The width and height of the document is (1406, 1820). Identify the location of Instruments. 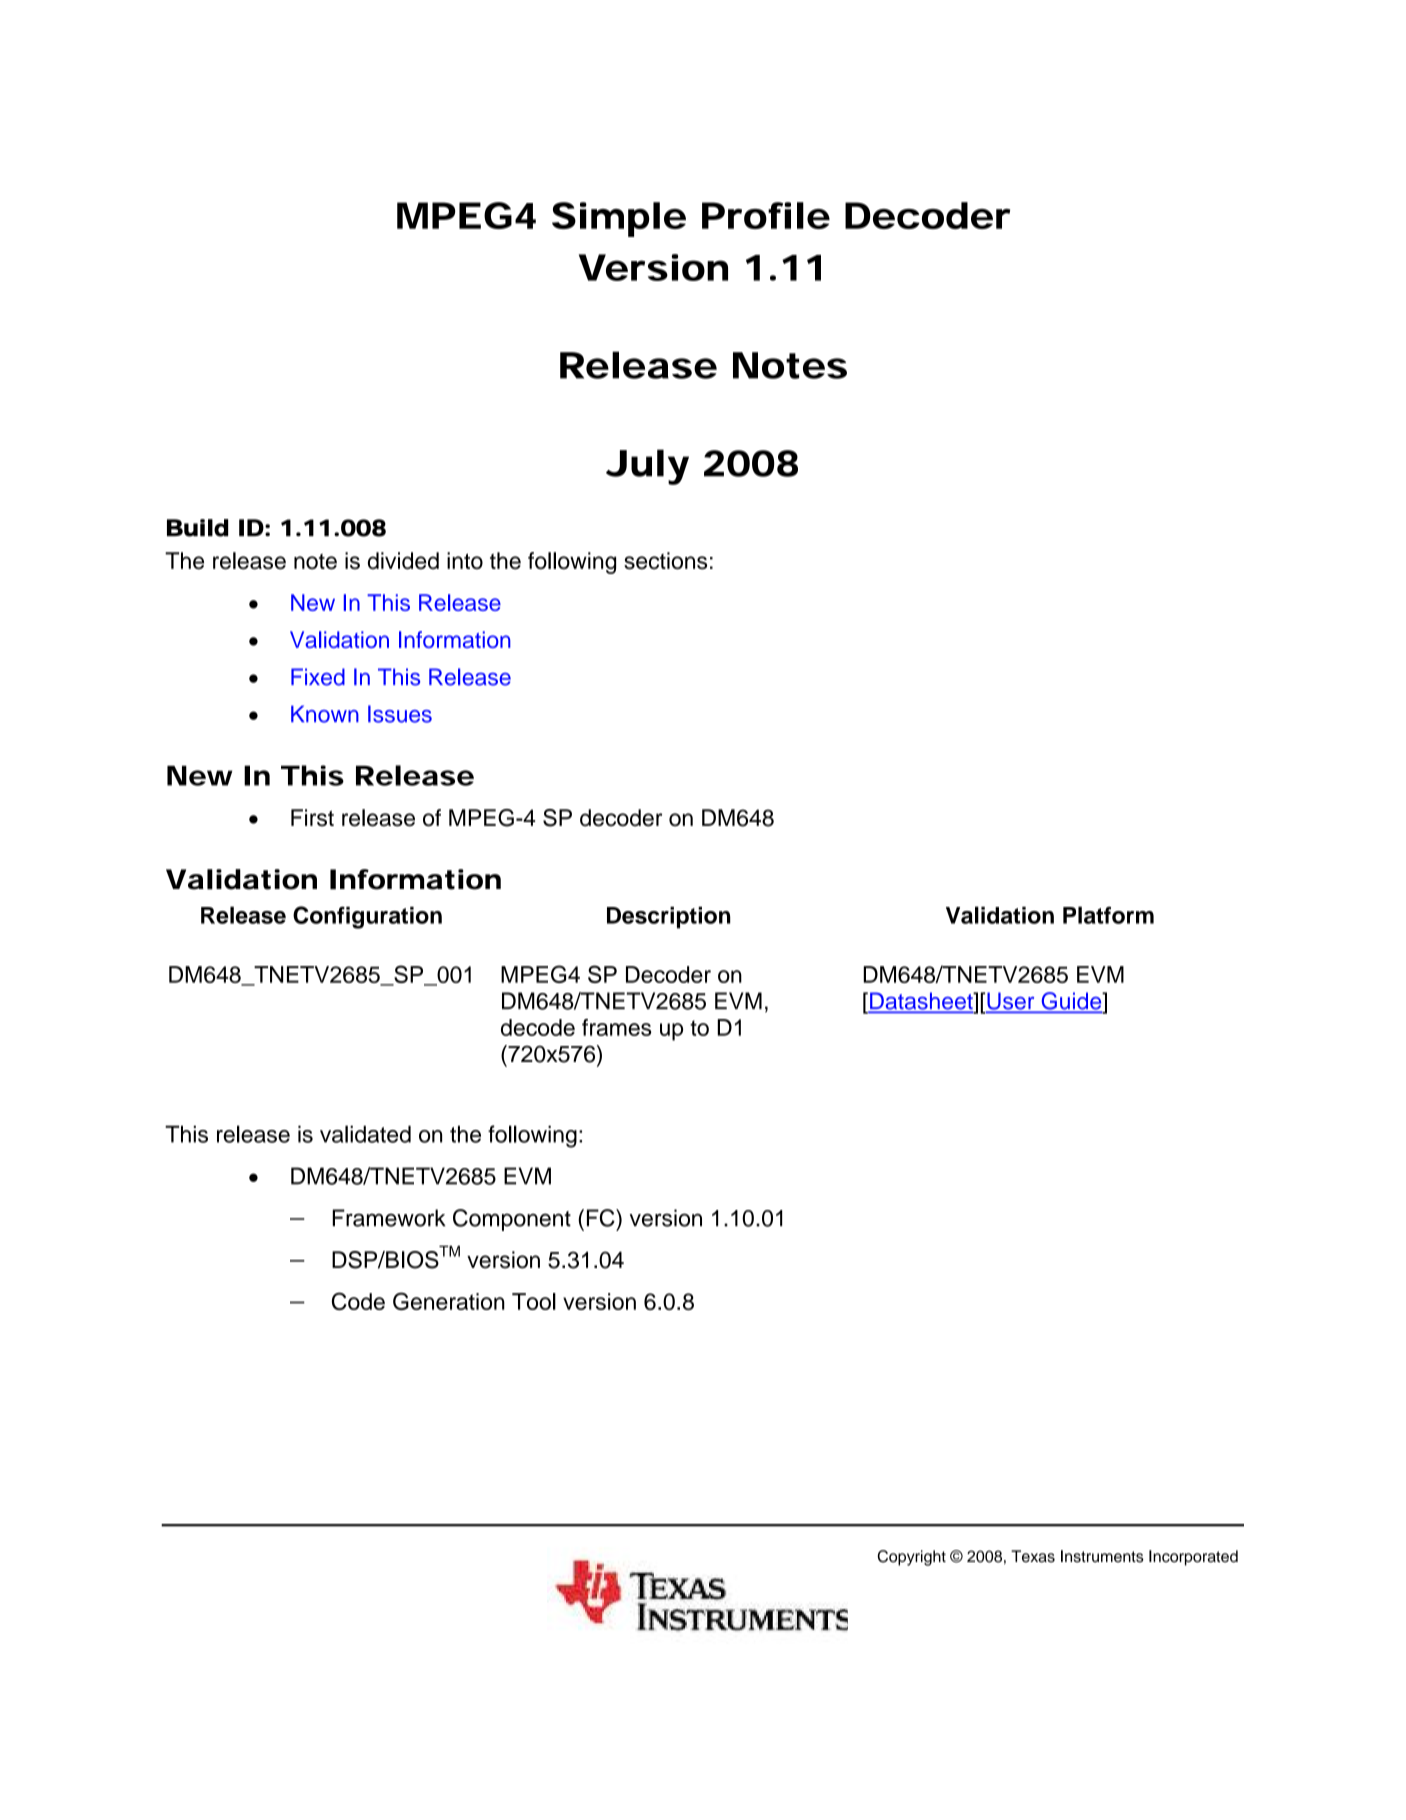
(1102, 1556).
